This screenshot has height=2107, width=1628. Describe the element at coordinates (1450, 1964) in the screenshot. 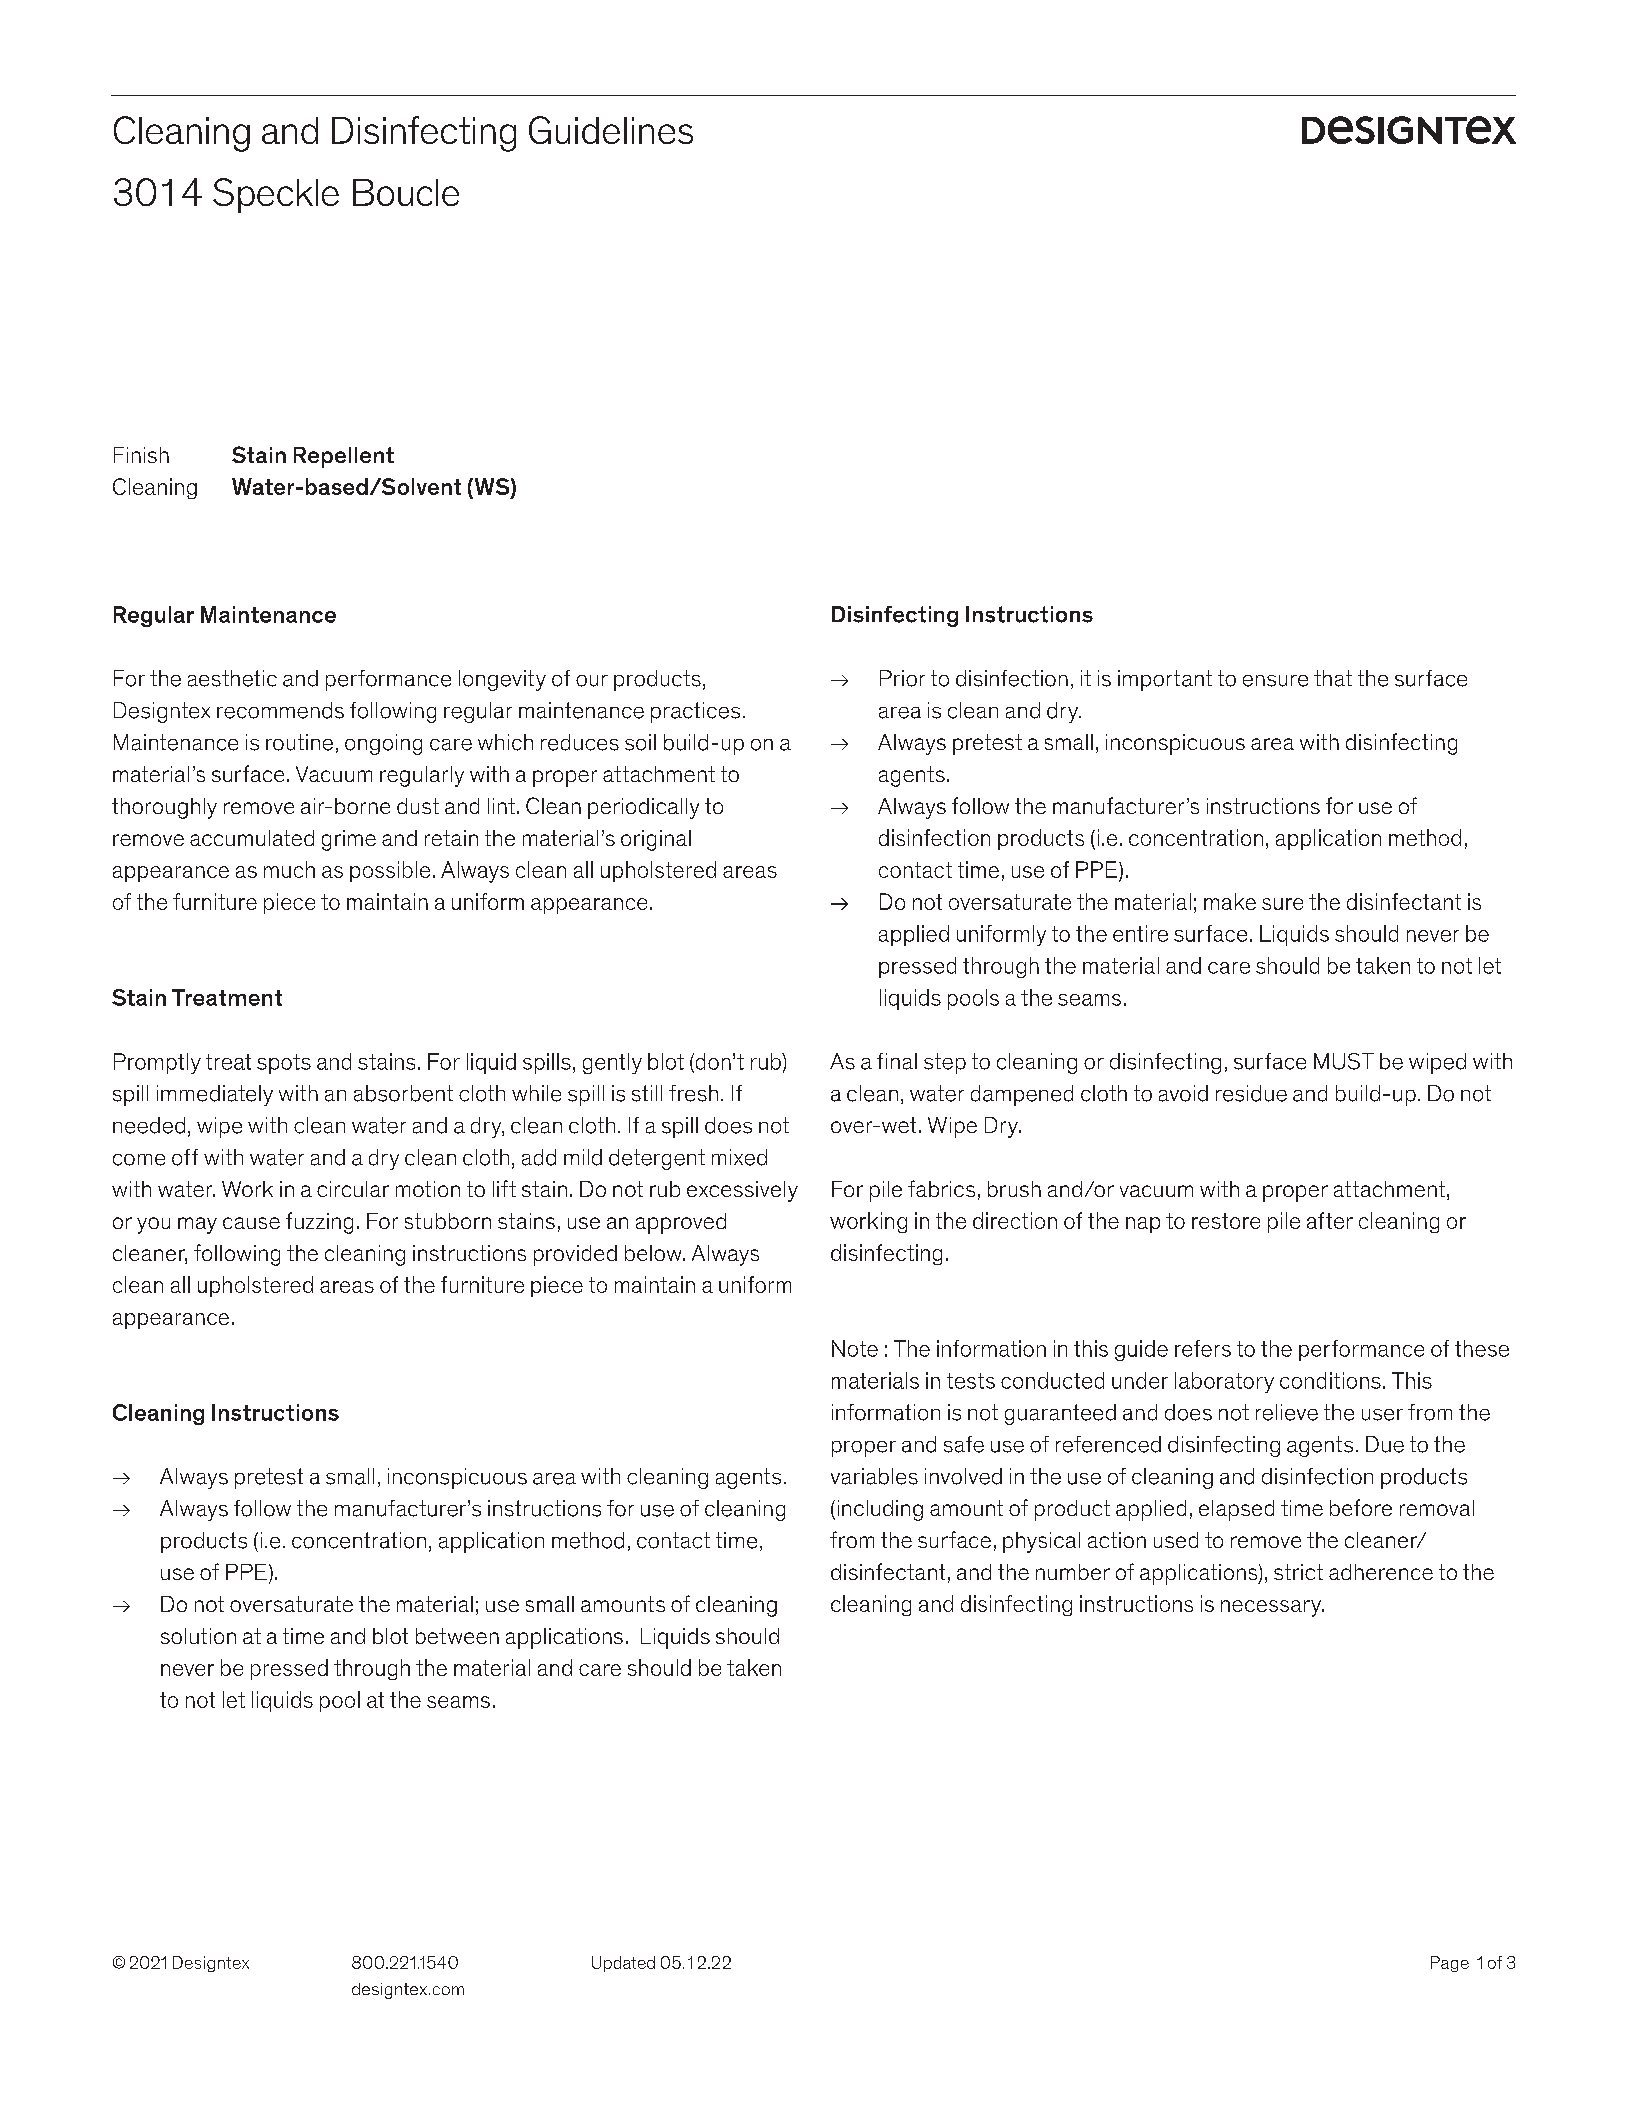

I see `Page` at that location.
